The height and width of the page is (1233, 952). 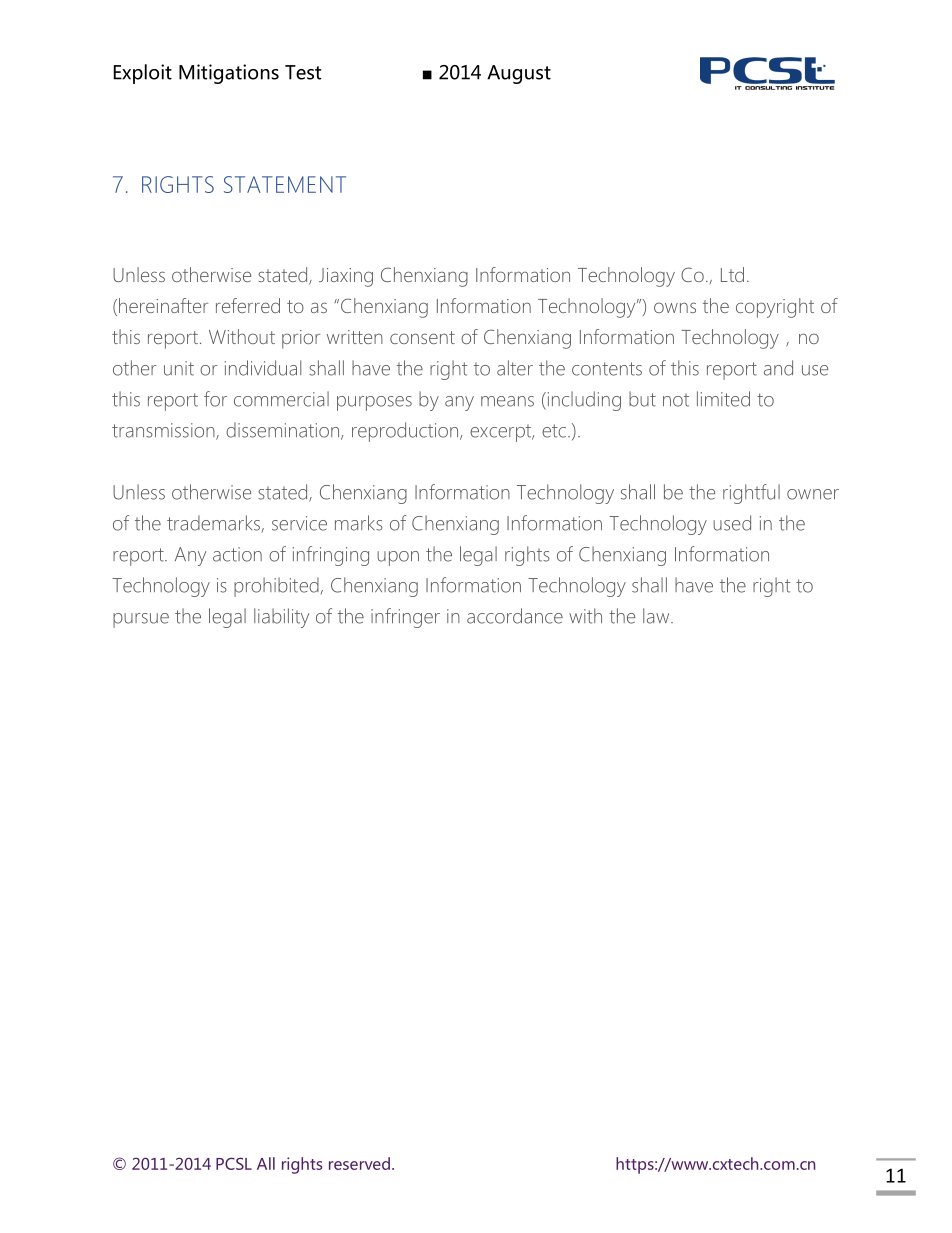 What do you see at coordinates (229, 74) in the page?
I see `Mitigations` at bounding box center [229, 74].
